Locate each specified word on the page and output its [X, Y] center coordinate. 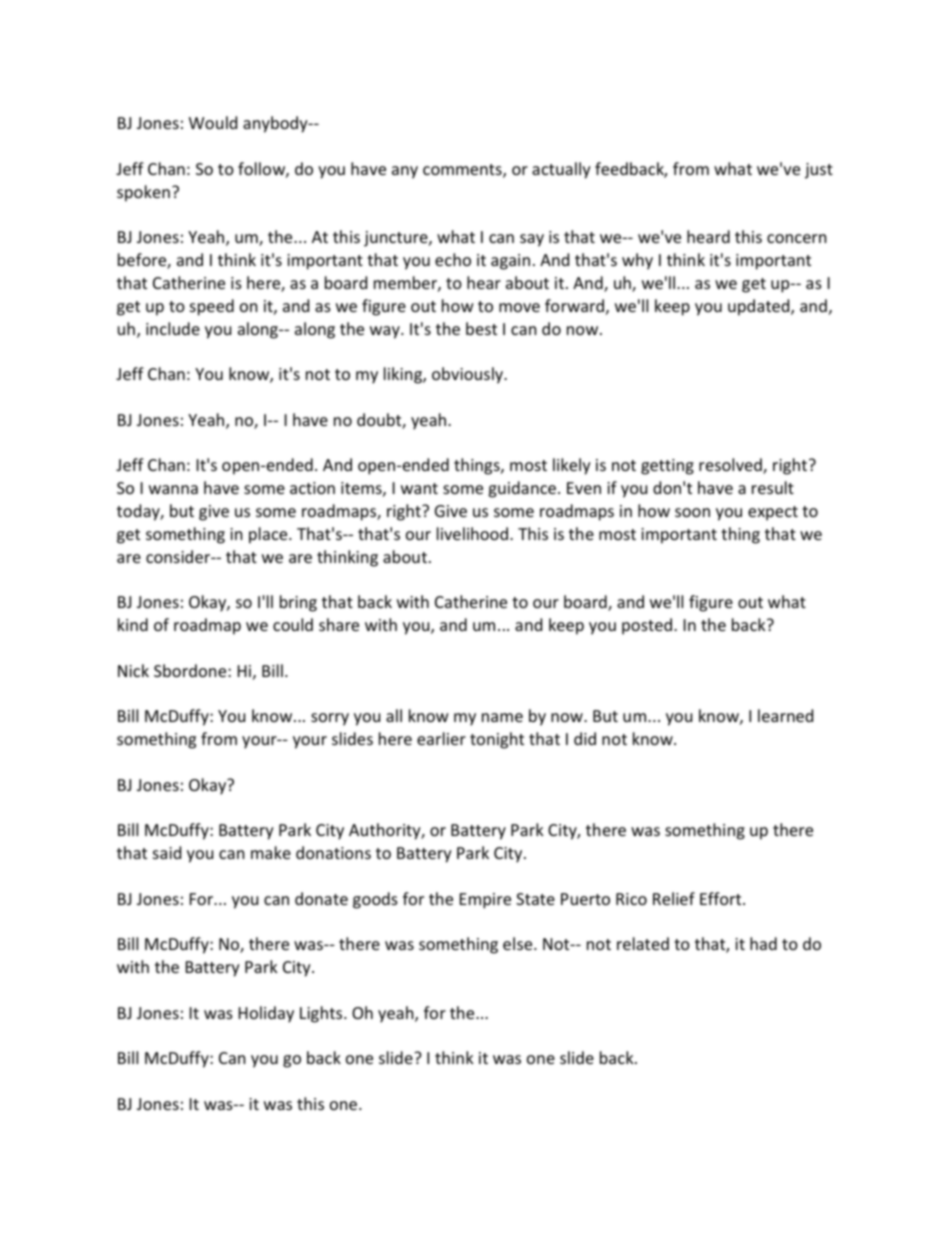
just [819, 171]
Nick [133, 670]
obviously [468, 375]
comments [463, 171]
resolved [731, 466]
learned [785, 715]
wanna [173, 489]
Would [213, 122]
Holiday [266, 1014]
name [502, 717]
